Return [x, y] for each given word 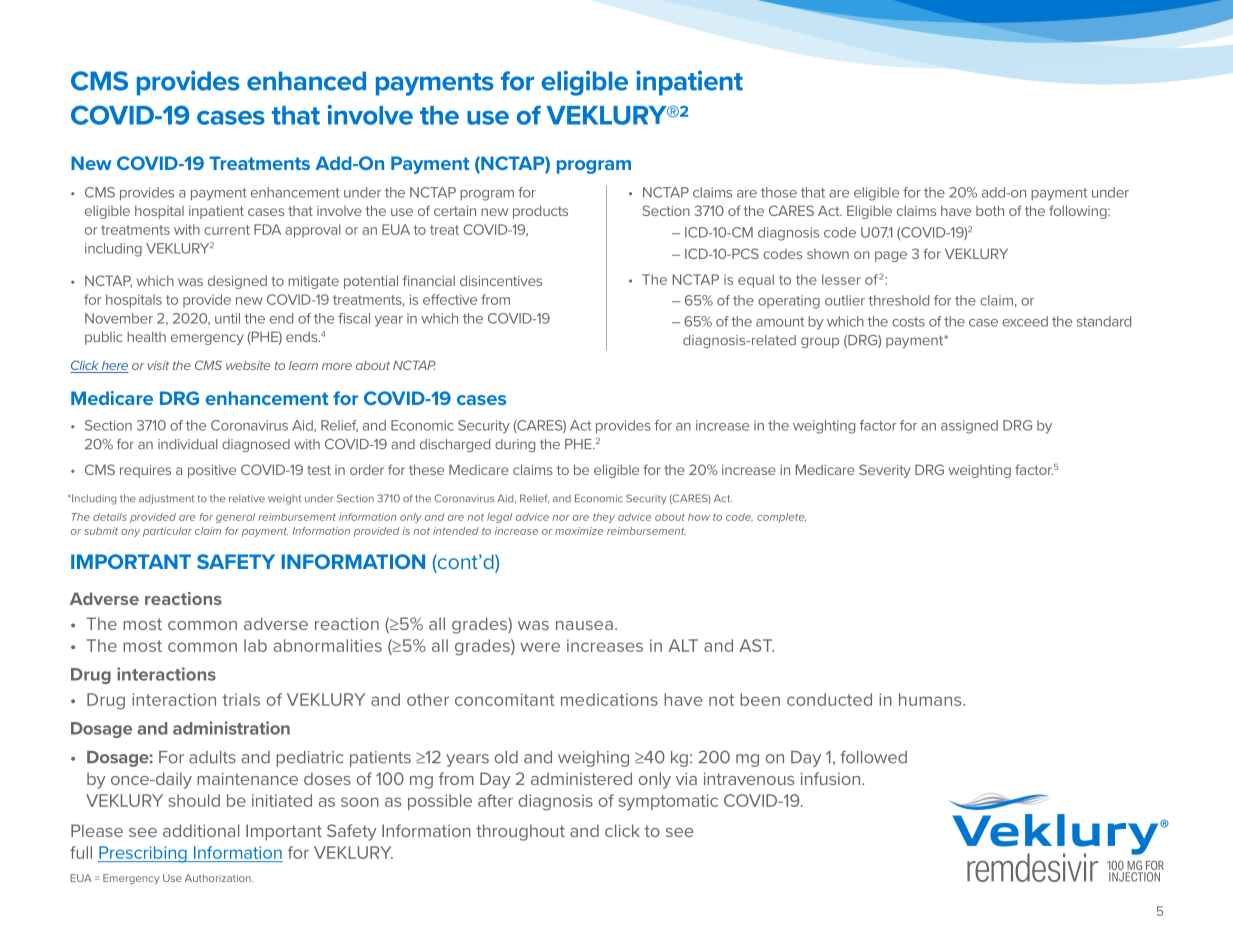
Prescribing [143, 854]
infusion [832, 778]
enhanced [306, 81]
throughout [520, 832]
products [540, 212]
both [990, 210]
